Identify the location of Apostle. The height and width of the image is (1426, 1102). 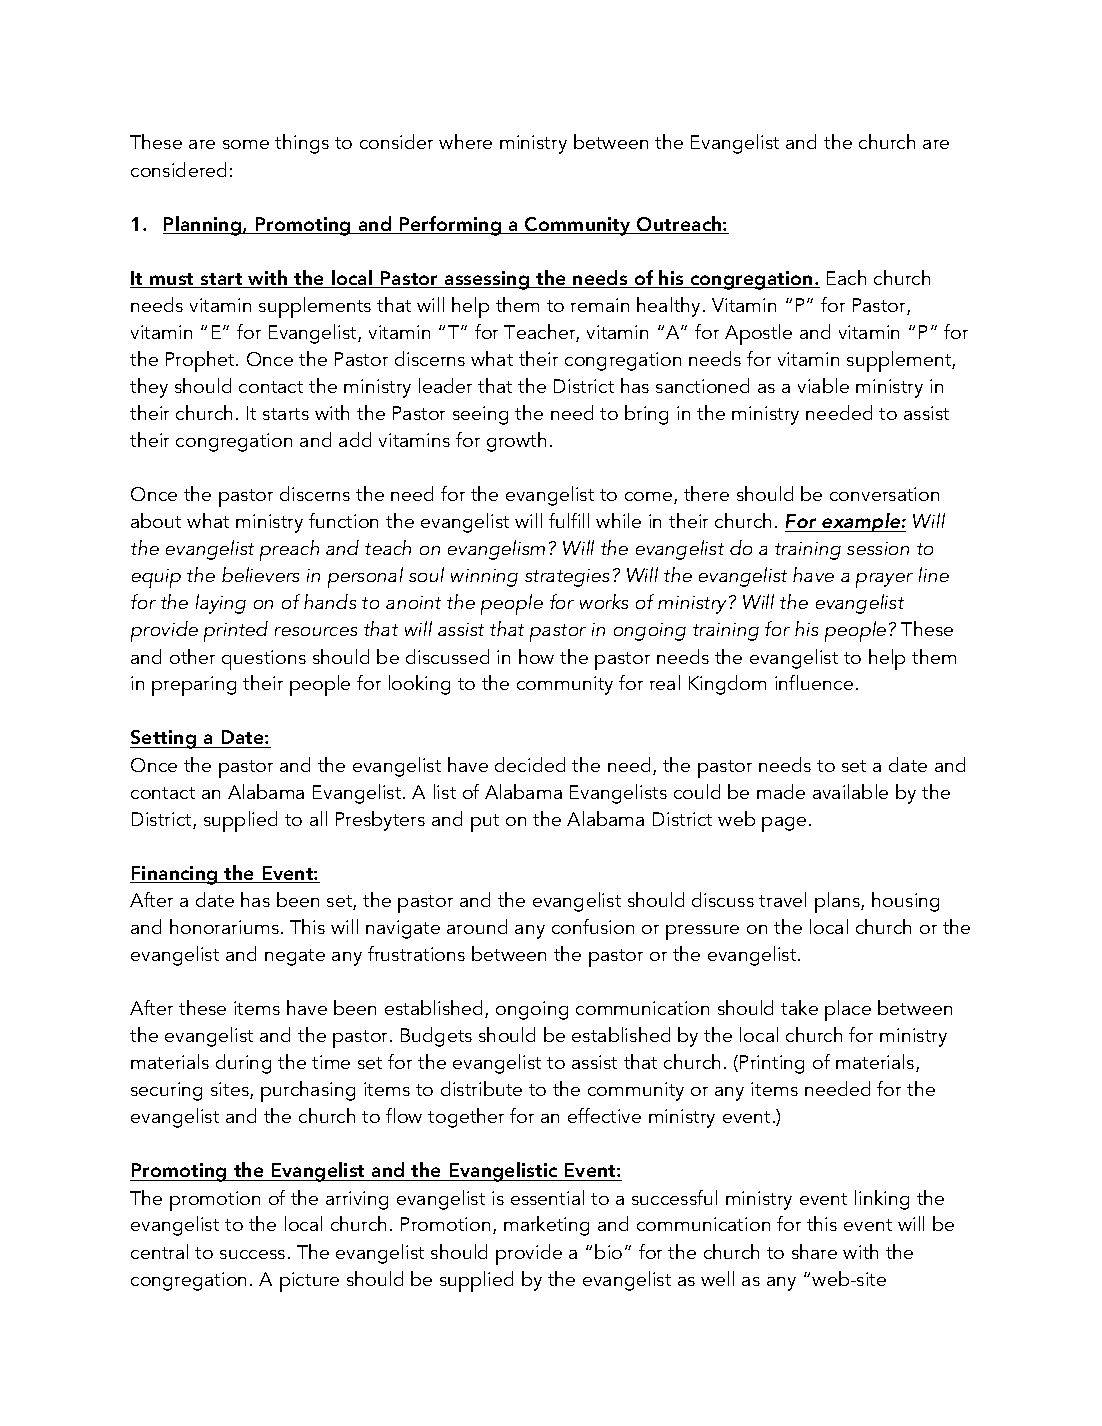
(758, 334).
